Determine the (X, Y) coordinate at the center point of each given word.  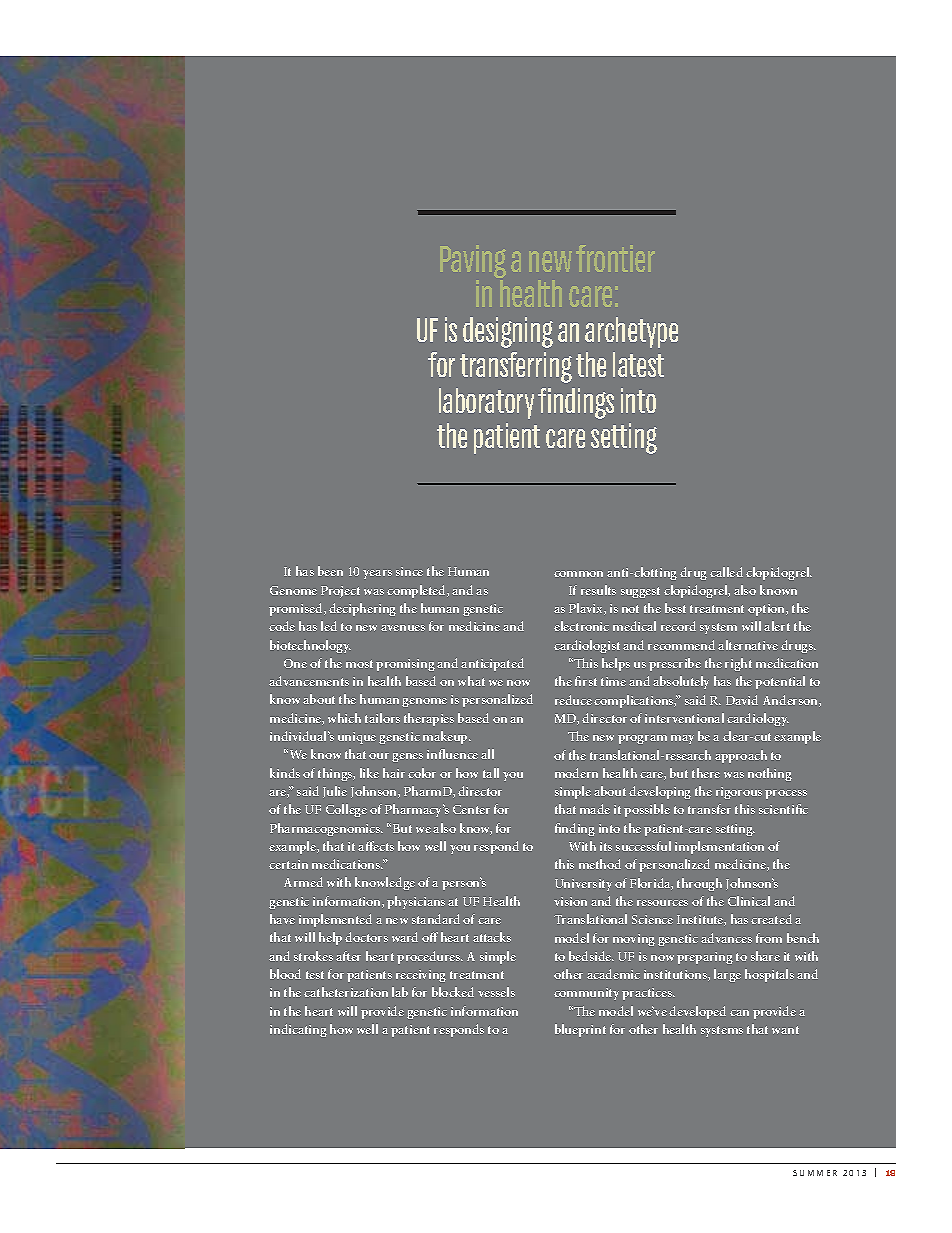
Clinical (749, 901)
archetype (631, 332)
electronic (581, 626)
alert (777, 626)
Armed (303, 882)
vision (570, 901)
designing (508, 332)
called (726, 572)
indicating (298, 1030)
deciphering (362, 609)
